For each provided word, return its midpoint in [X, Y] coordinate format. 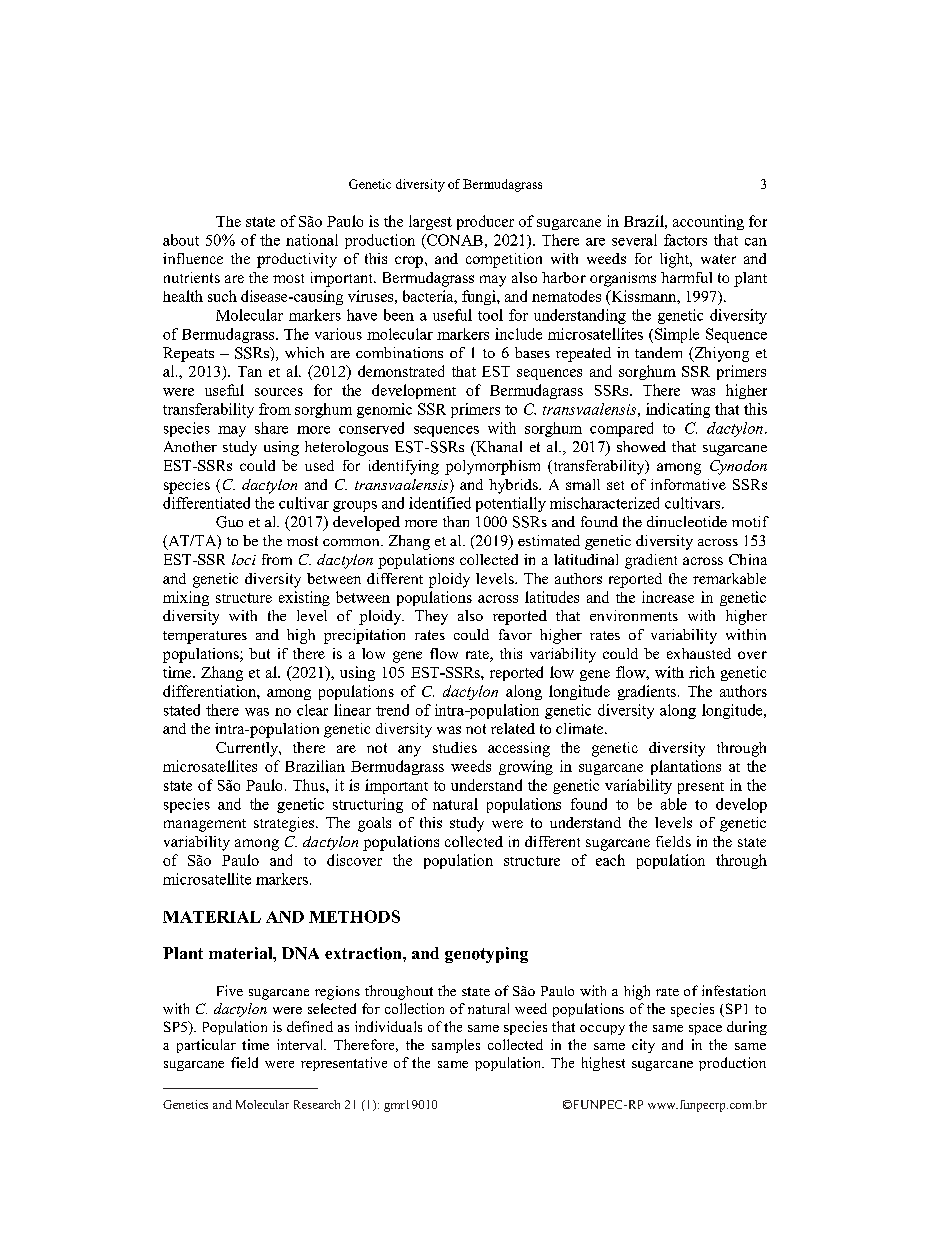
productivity [297, 260]
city [643, 1046]
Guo [229, 522]
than [456, 521]
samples [456, 1046]
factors [685, 240]
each [610, 860]
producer [485, 222]
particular [206, 1046]
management [205, 825]
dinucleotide [687, 521]
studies [455, 747]
